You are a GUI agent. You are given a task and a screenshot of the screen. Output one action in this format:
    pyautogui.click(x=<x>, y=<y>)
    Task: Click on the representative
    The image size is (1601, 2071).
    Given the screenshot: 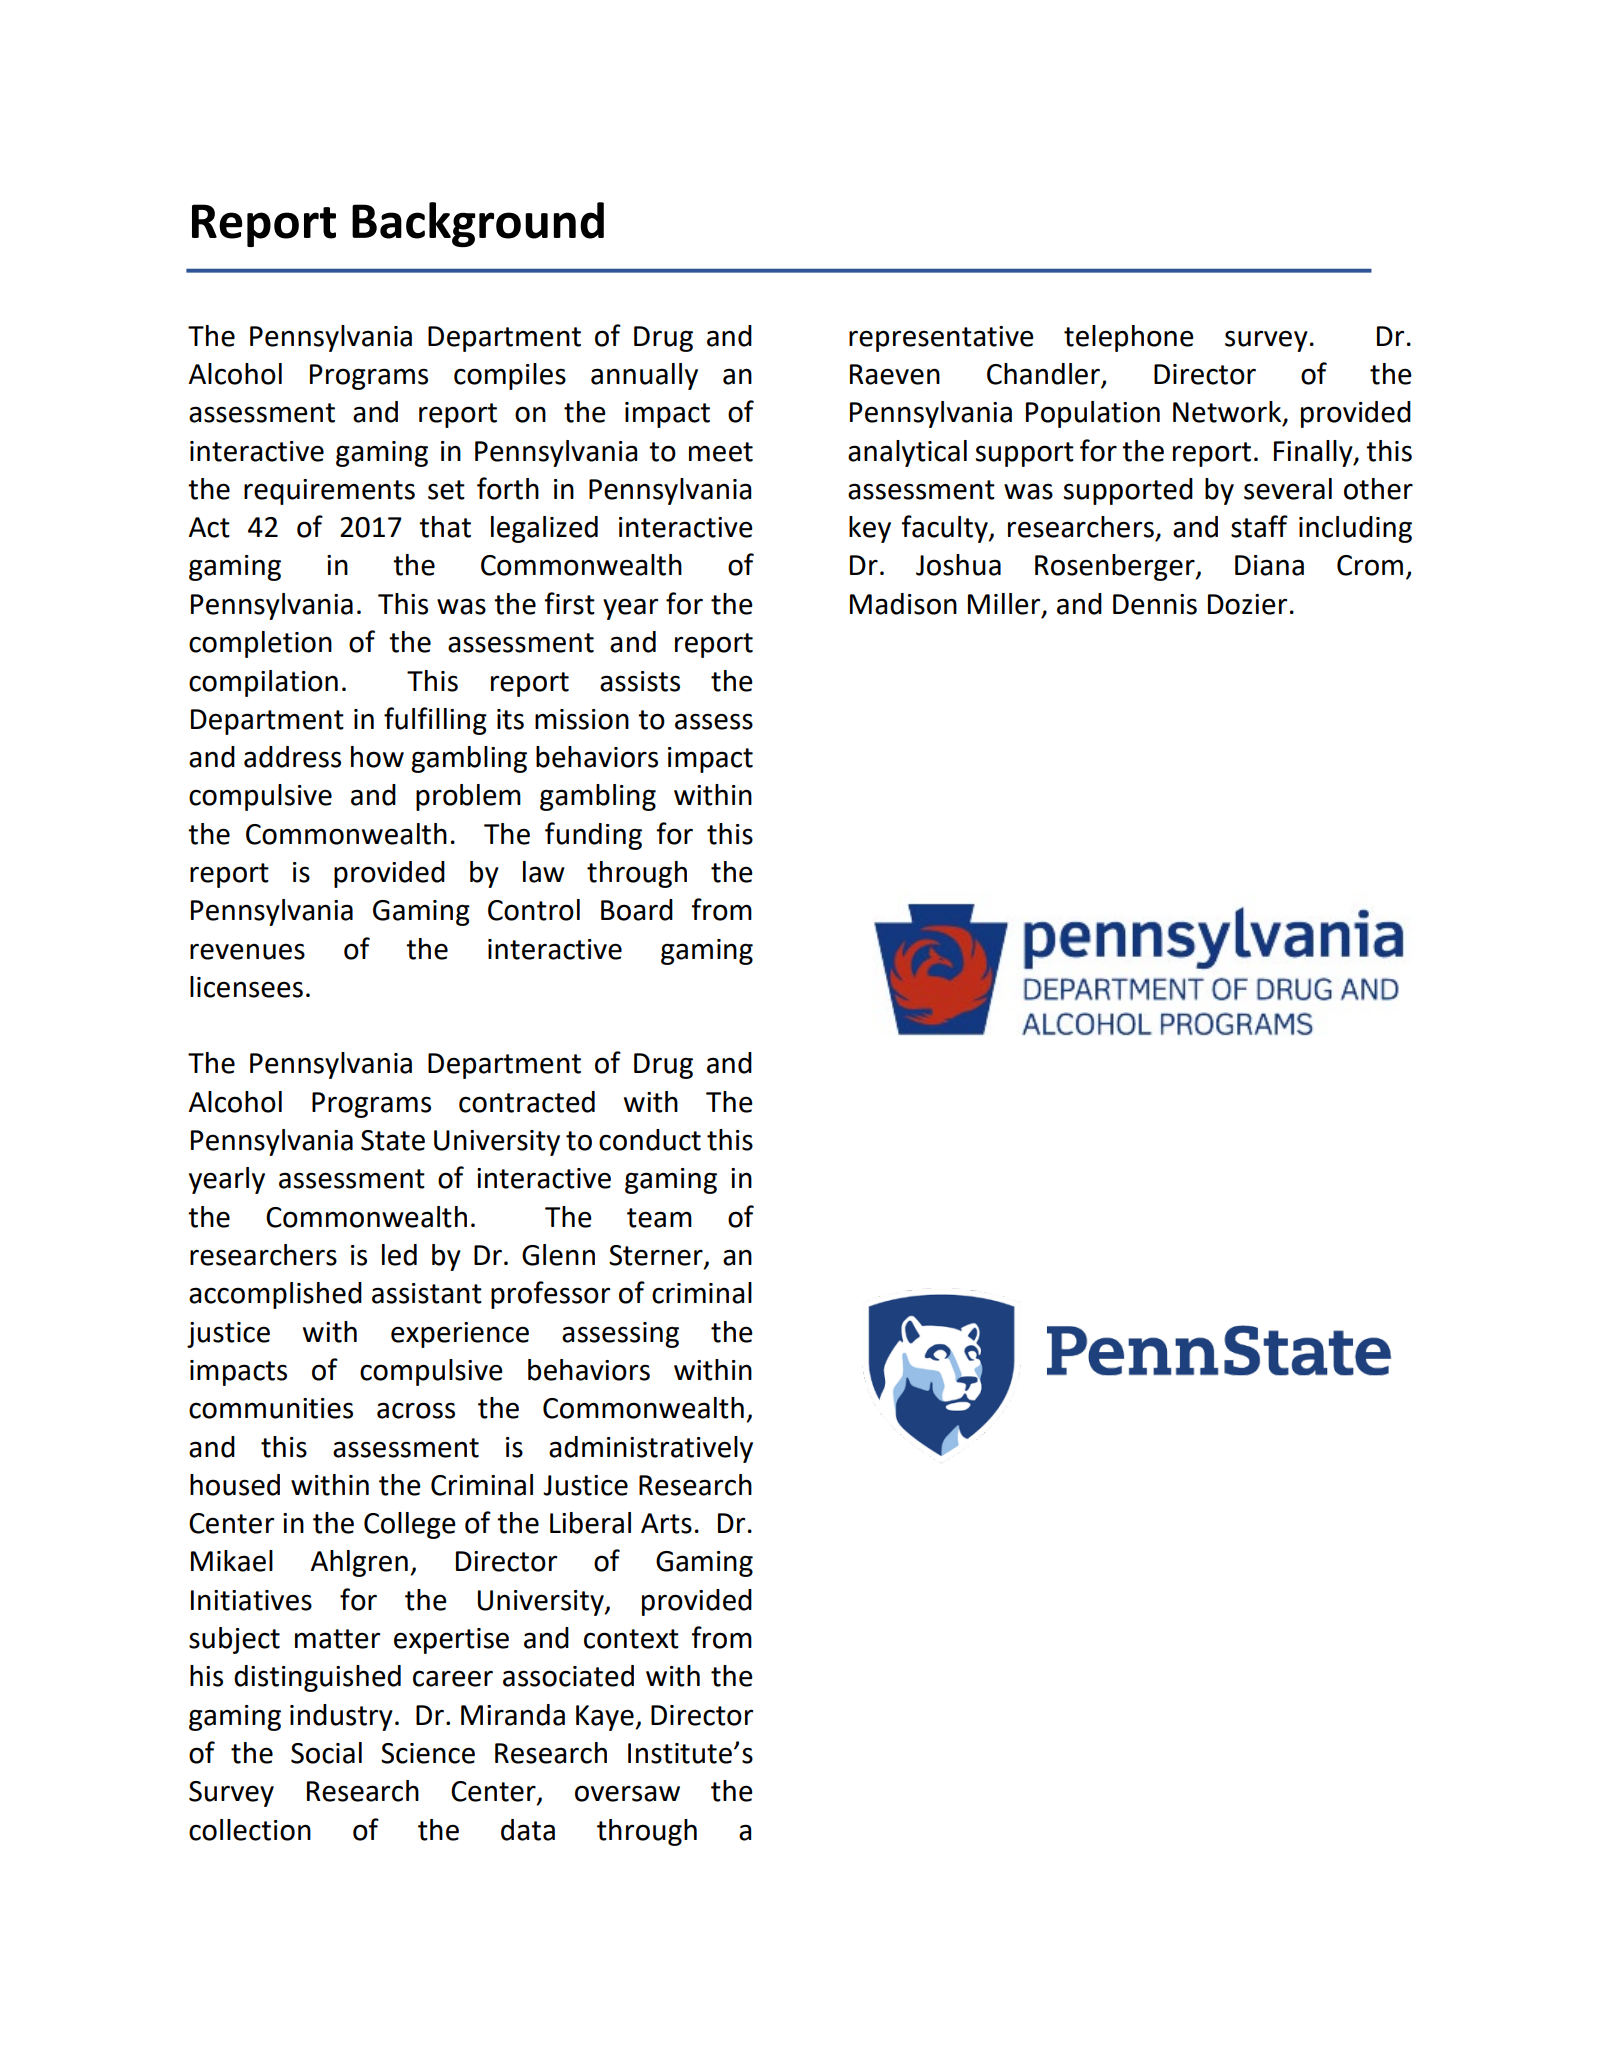 What is the action you would take?
    pyautogui.click(x=941, y=339)
